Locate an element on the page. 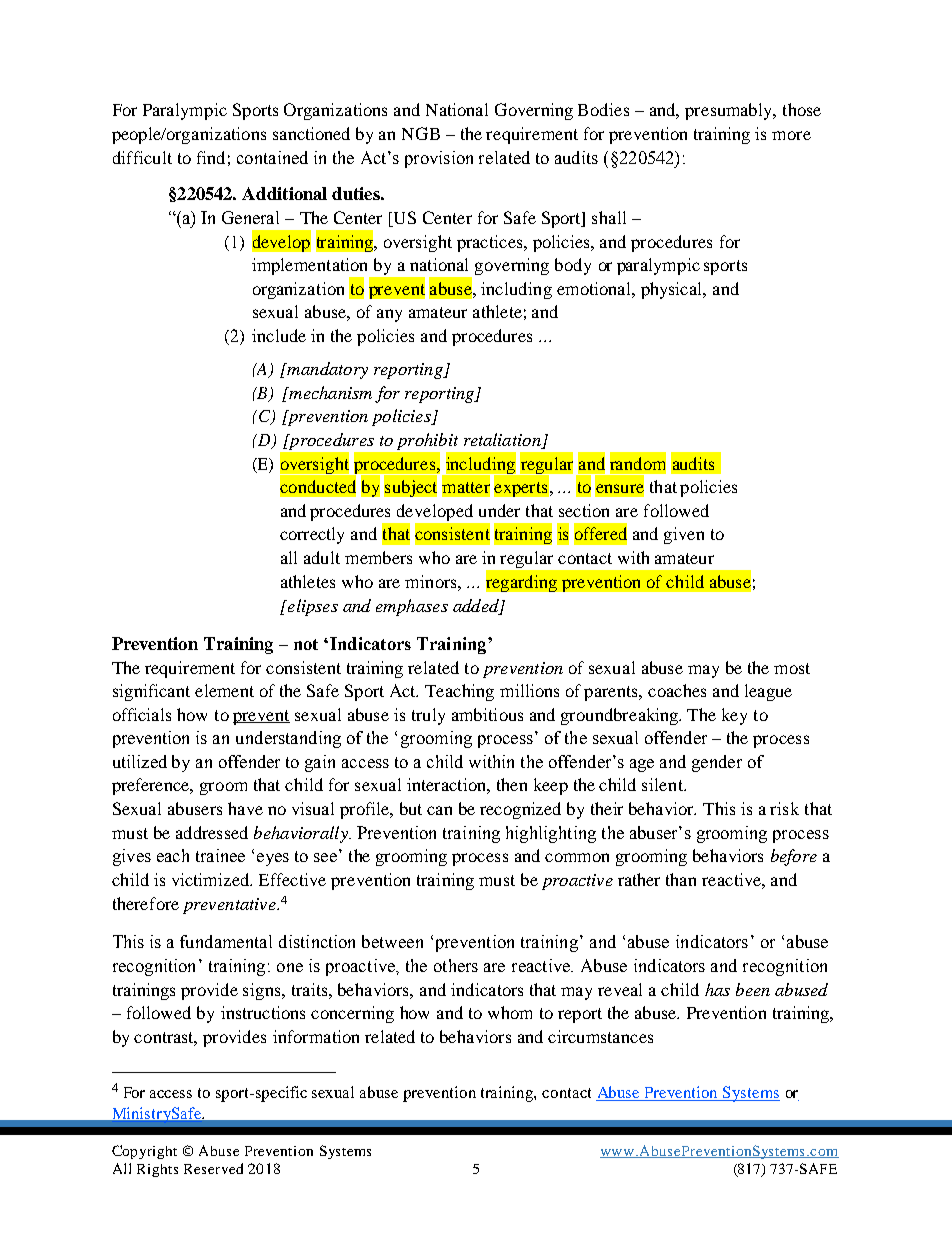 Image resolution: width=952 pixels, height=1233 pixels. provision is located at coordinates (439, 159).
